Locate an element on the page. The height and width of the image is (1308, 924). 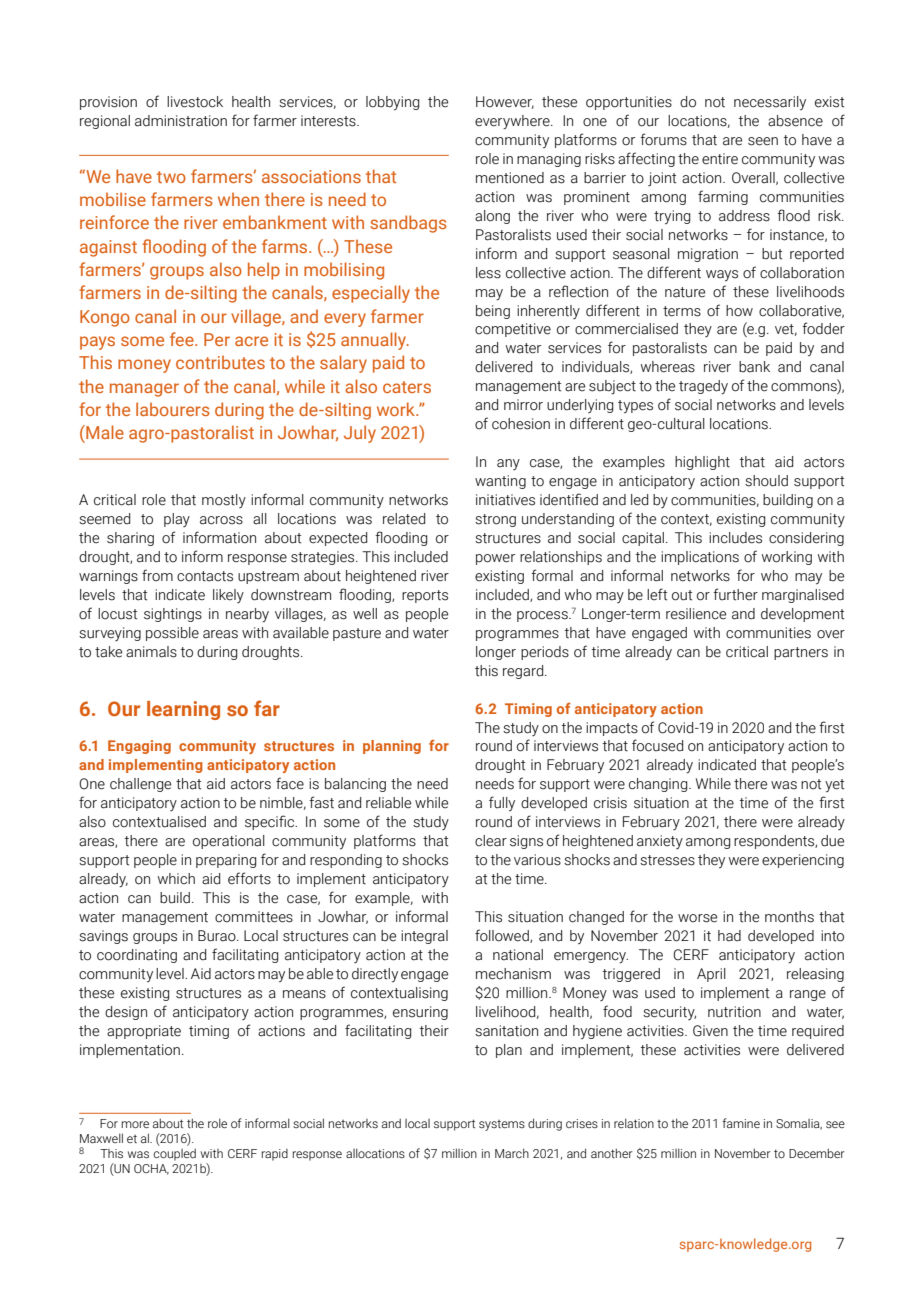
systems is located at coordinates (502, 1125).
